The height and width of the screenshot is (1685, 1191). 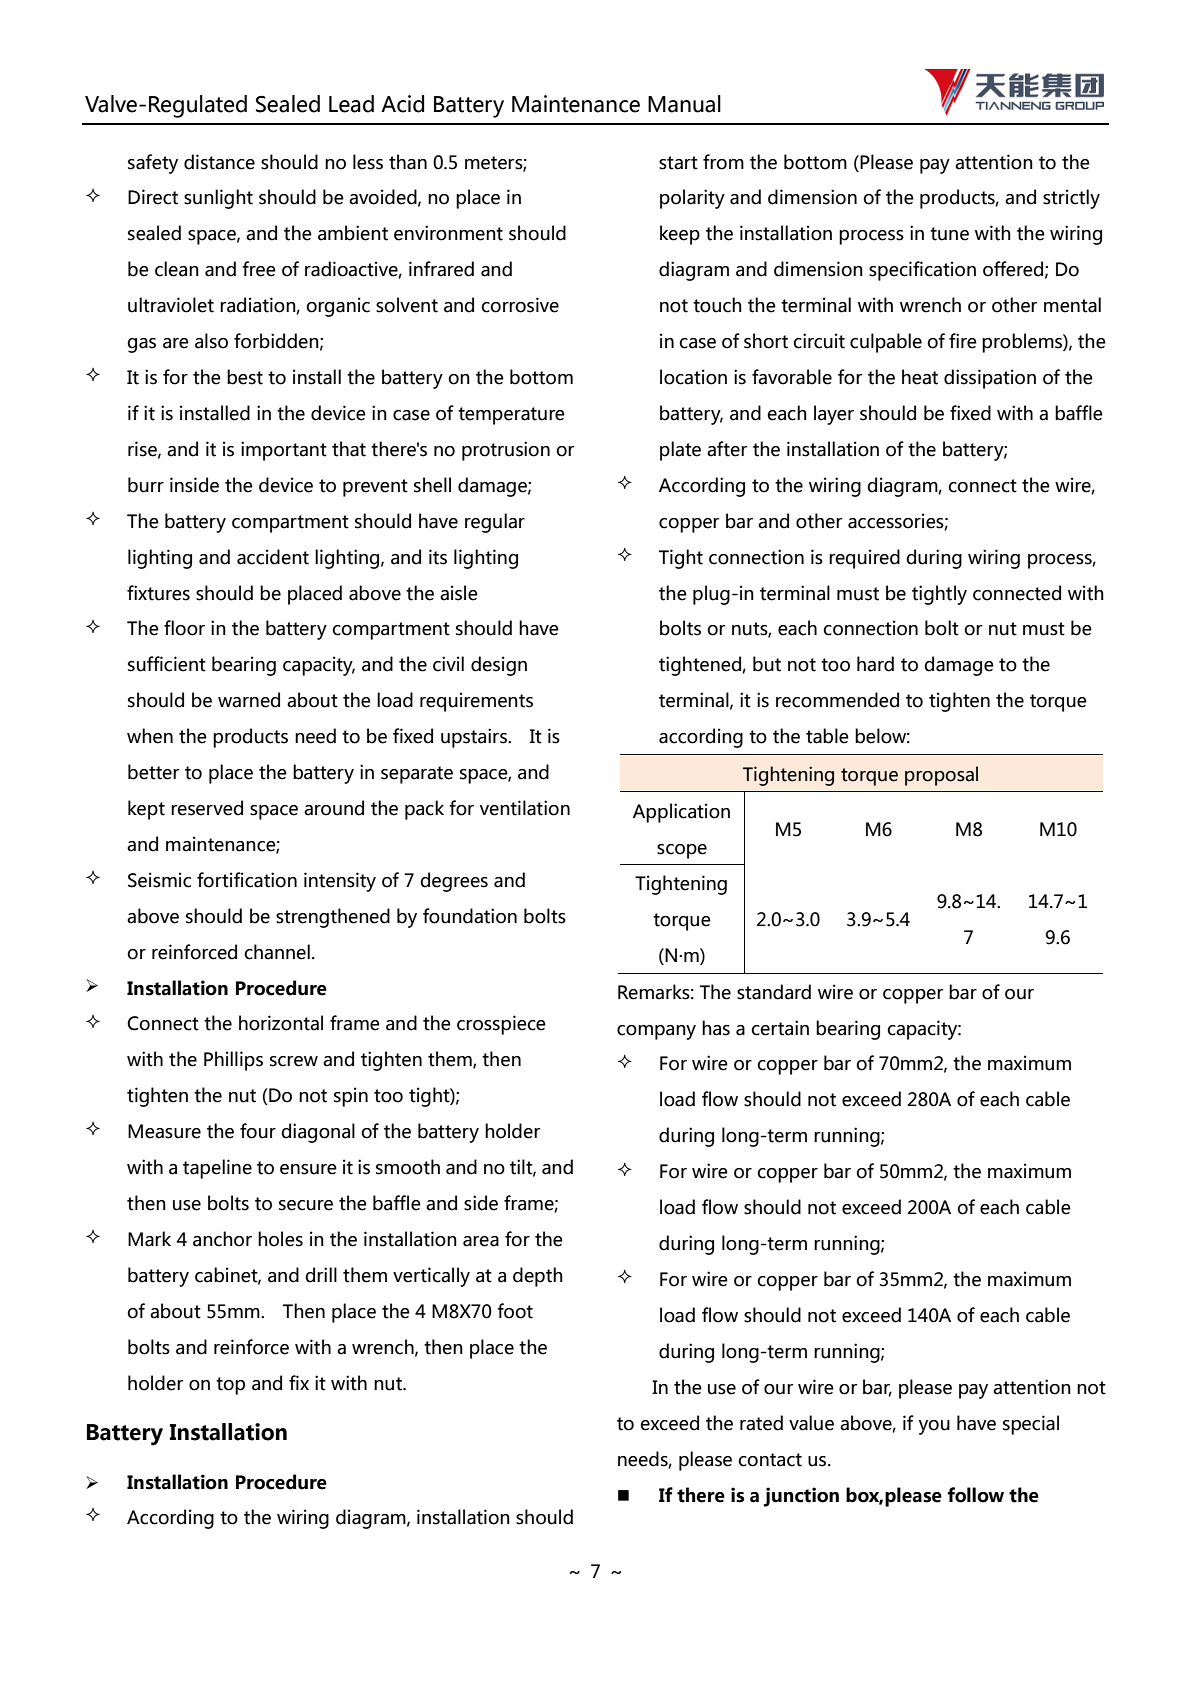 What do you see at coordinates (656, 1032) in the screenshot?
I see `company` at bounding box center [656, 1032].
